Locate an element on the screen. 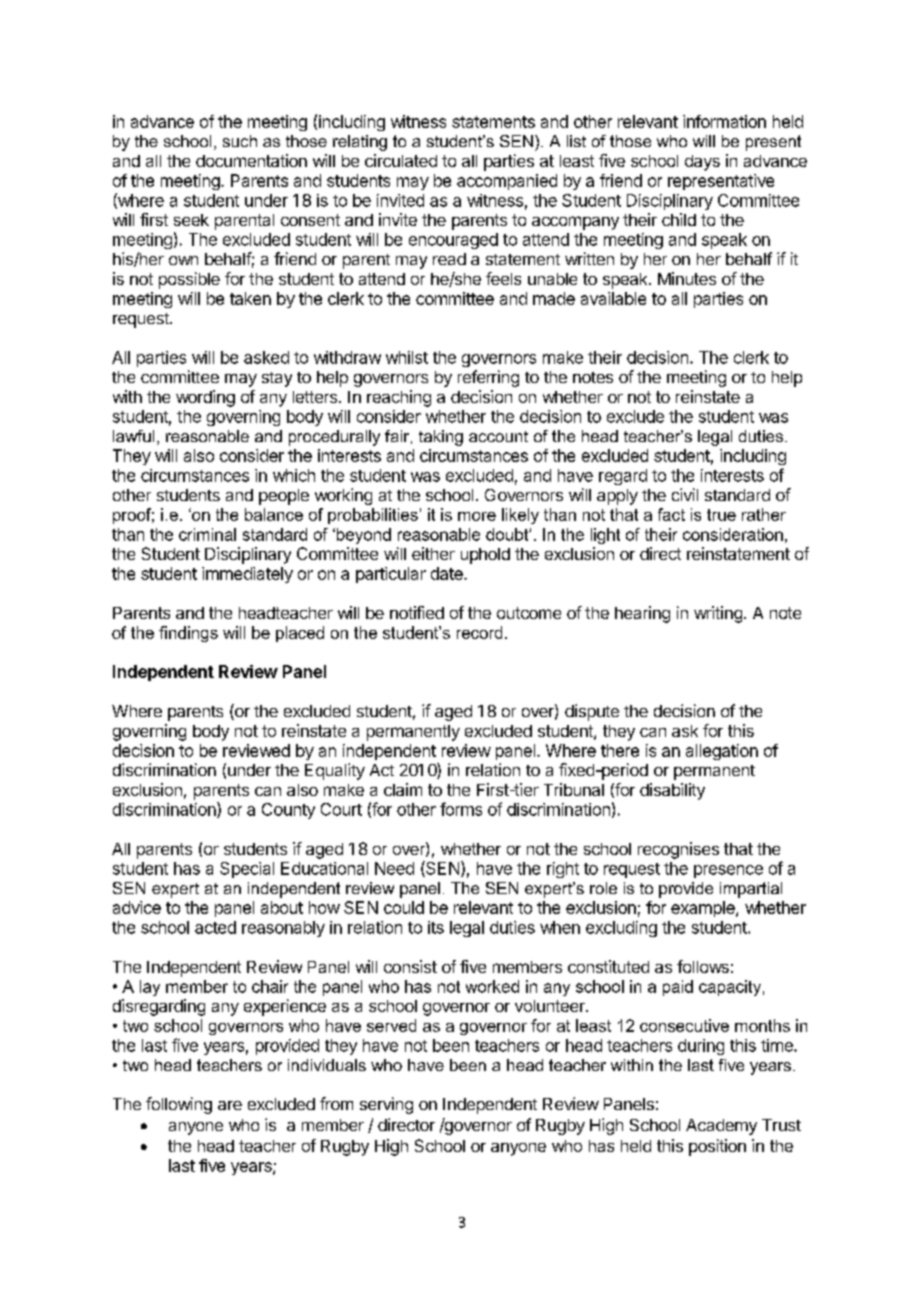 This screenshot has height=1308, width=924. circulated is located at coordinates (401, 160).
